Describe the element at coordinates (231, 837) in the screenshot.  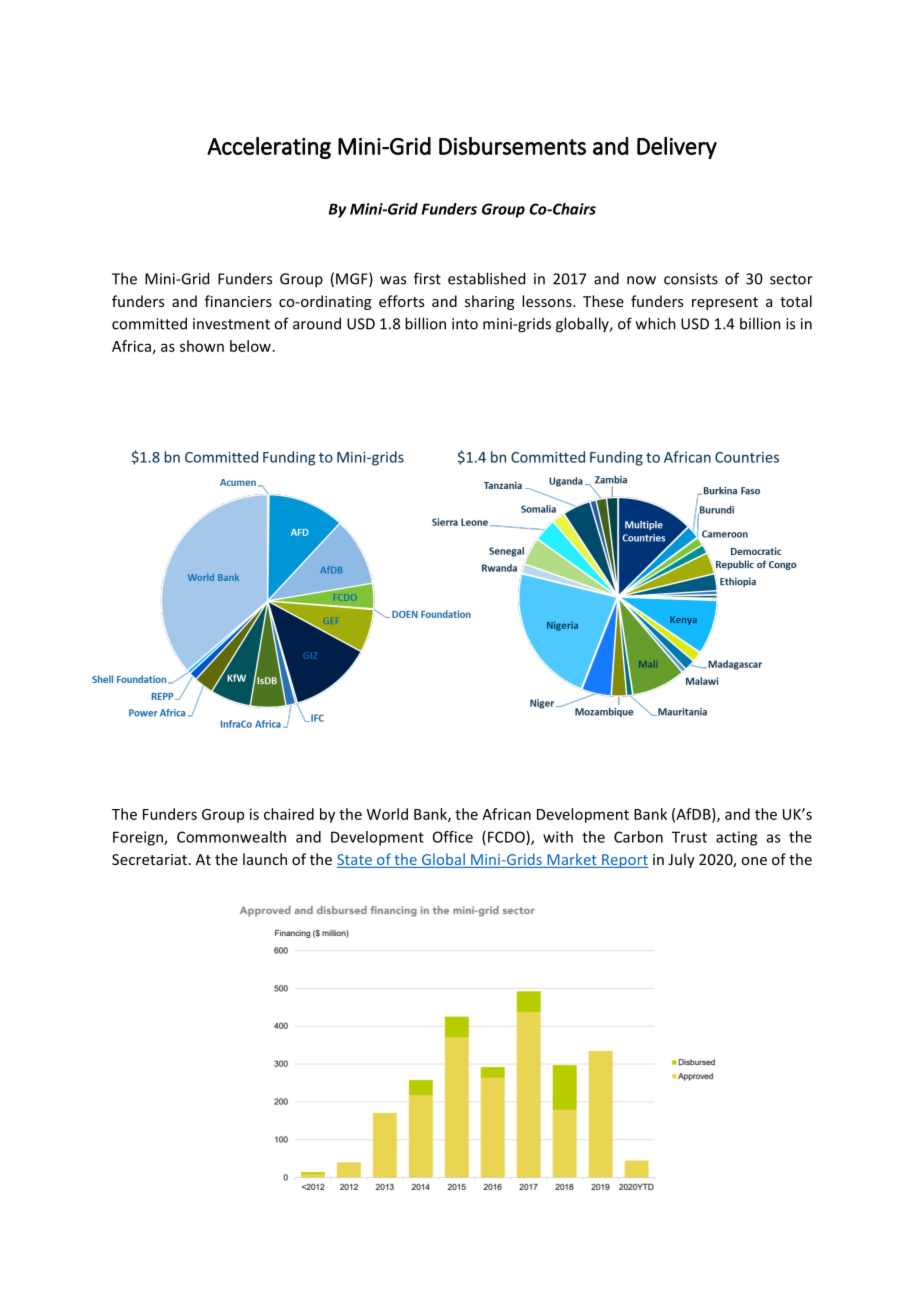
I see `Commonwealth` at that location.
